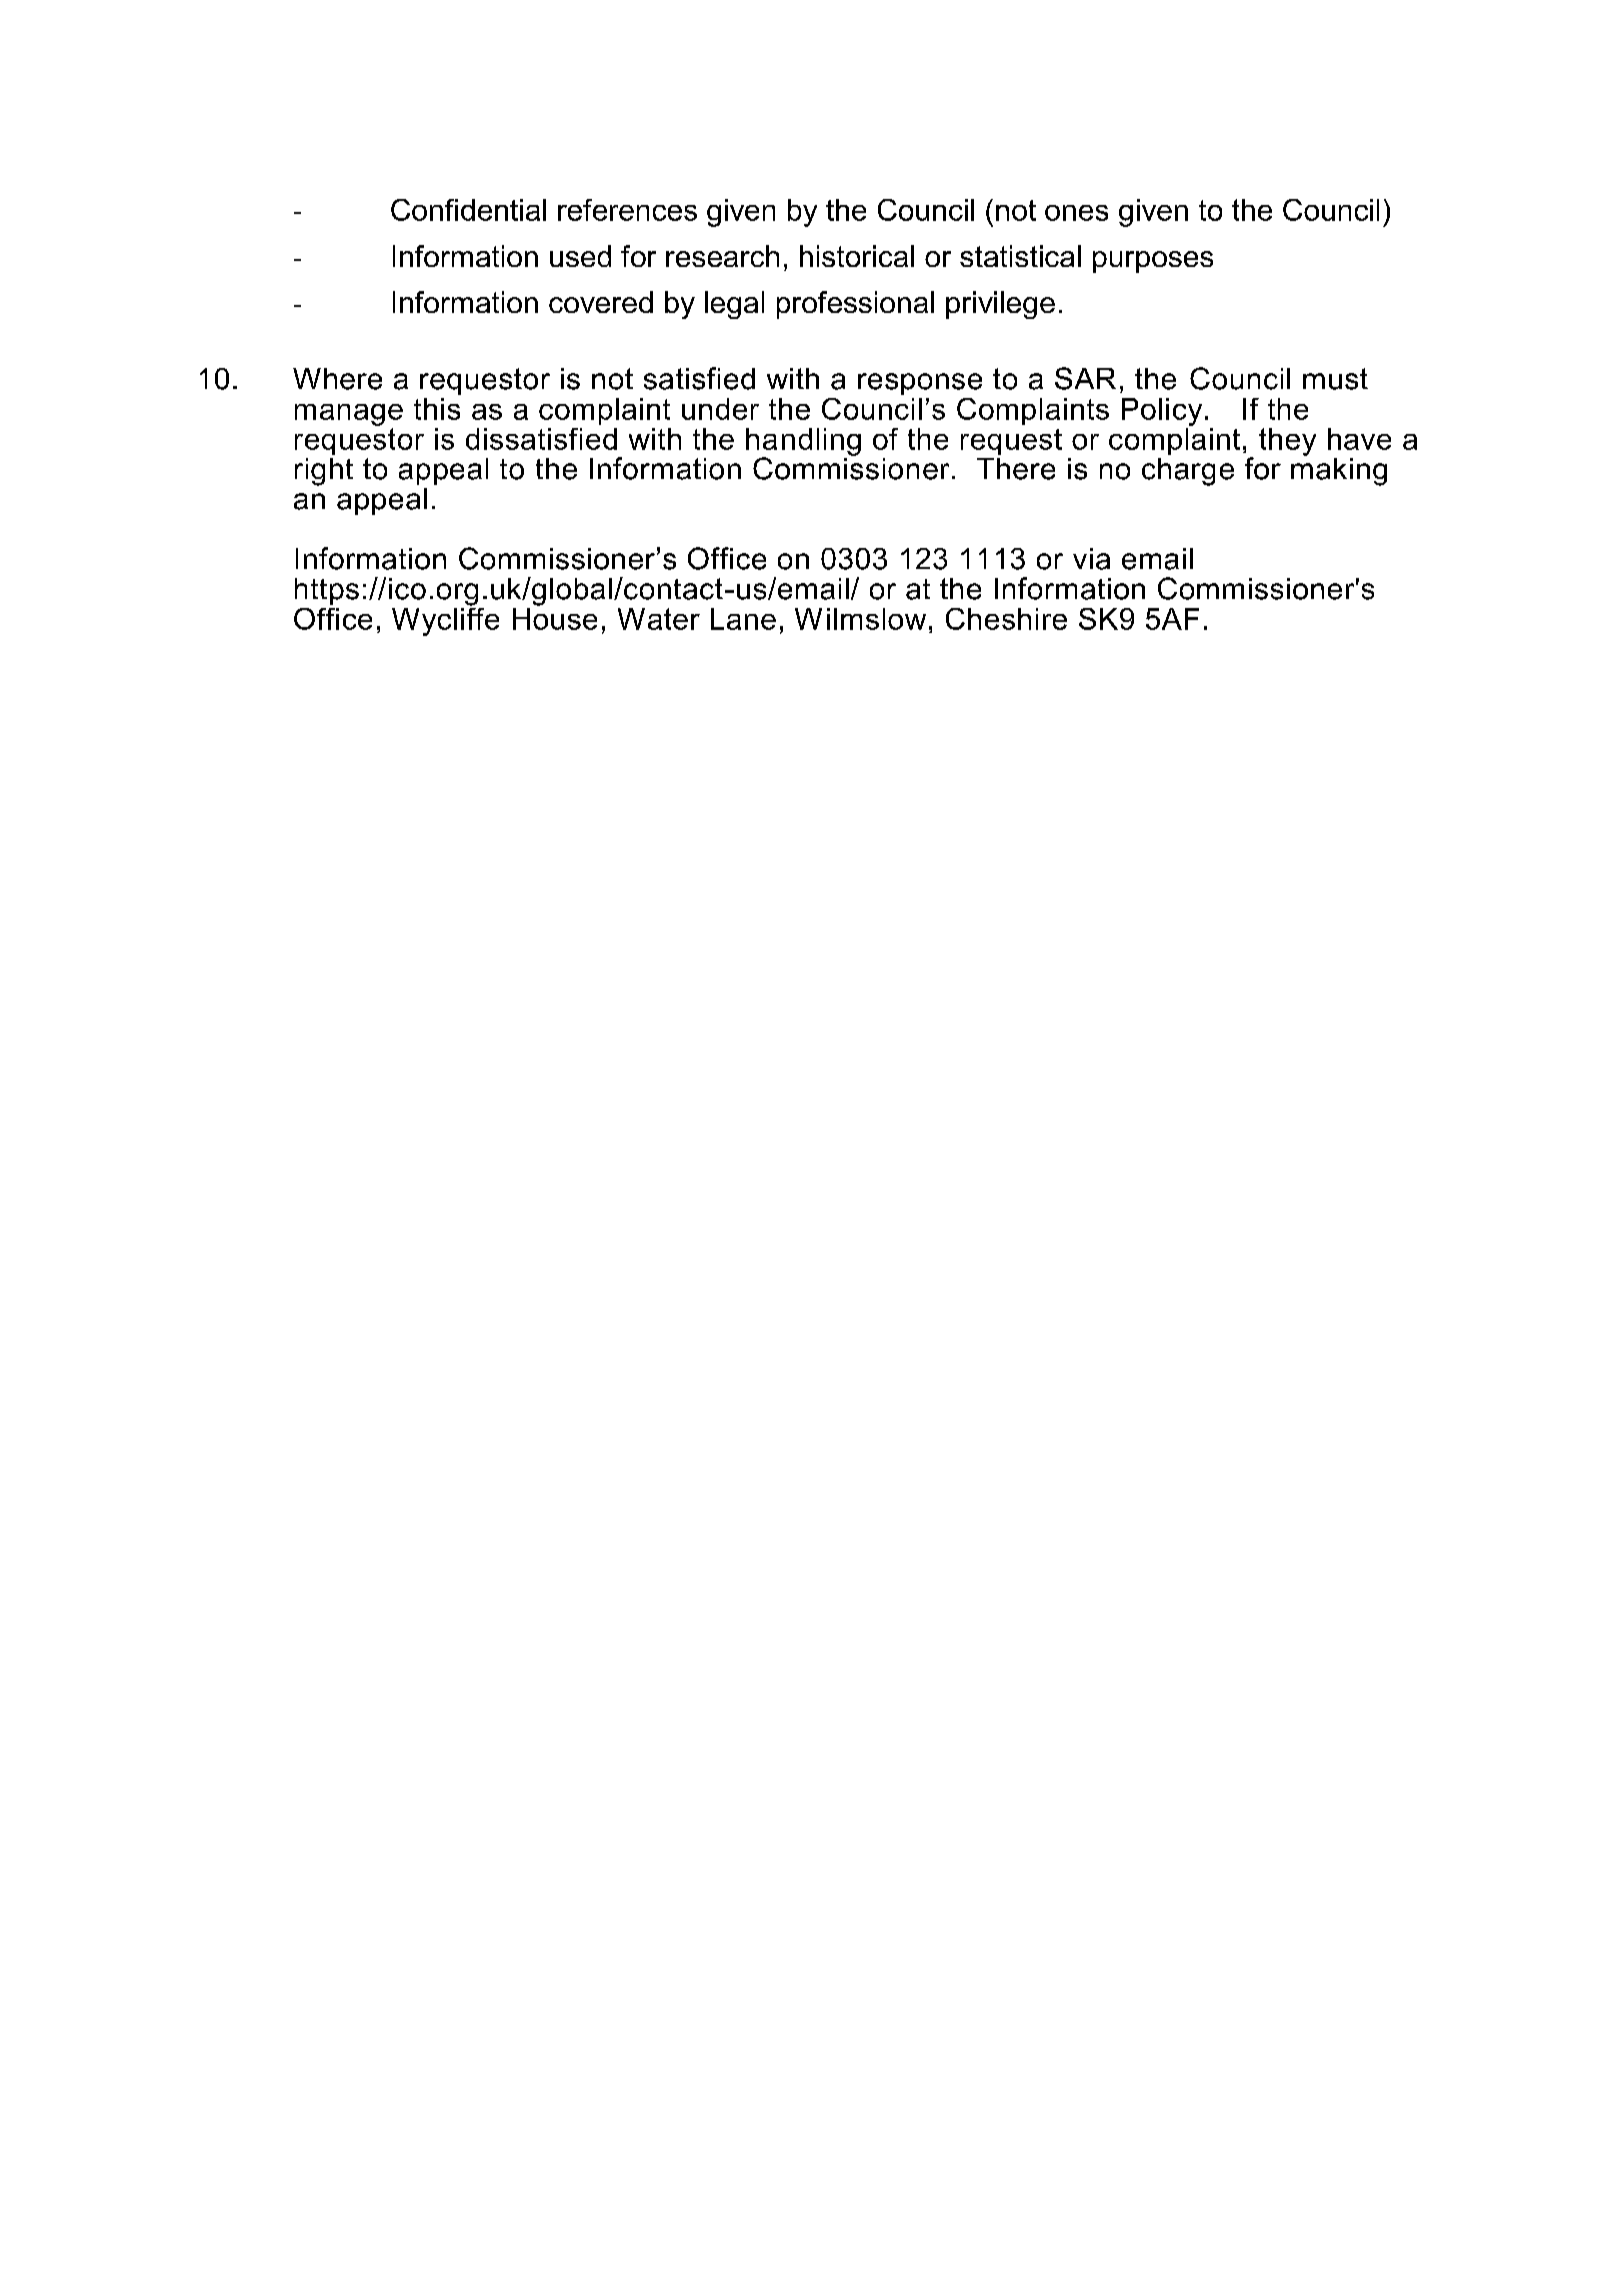  Describe the element at coordinates (857, 256) in the screenshot. I see `historical` at that location.
